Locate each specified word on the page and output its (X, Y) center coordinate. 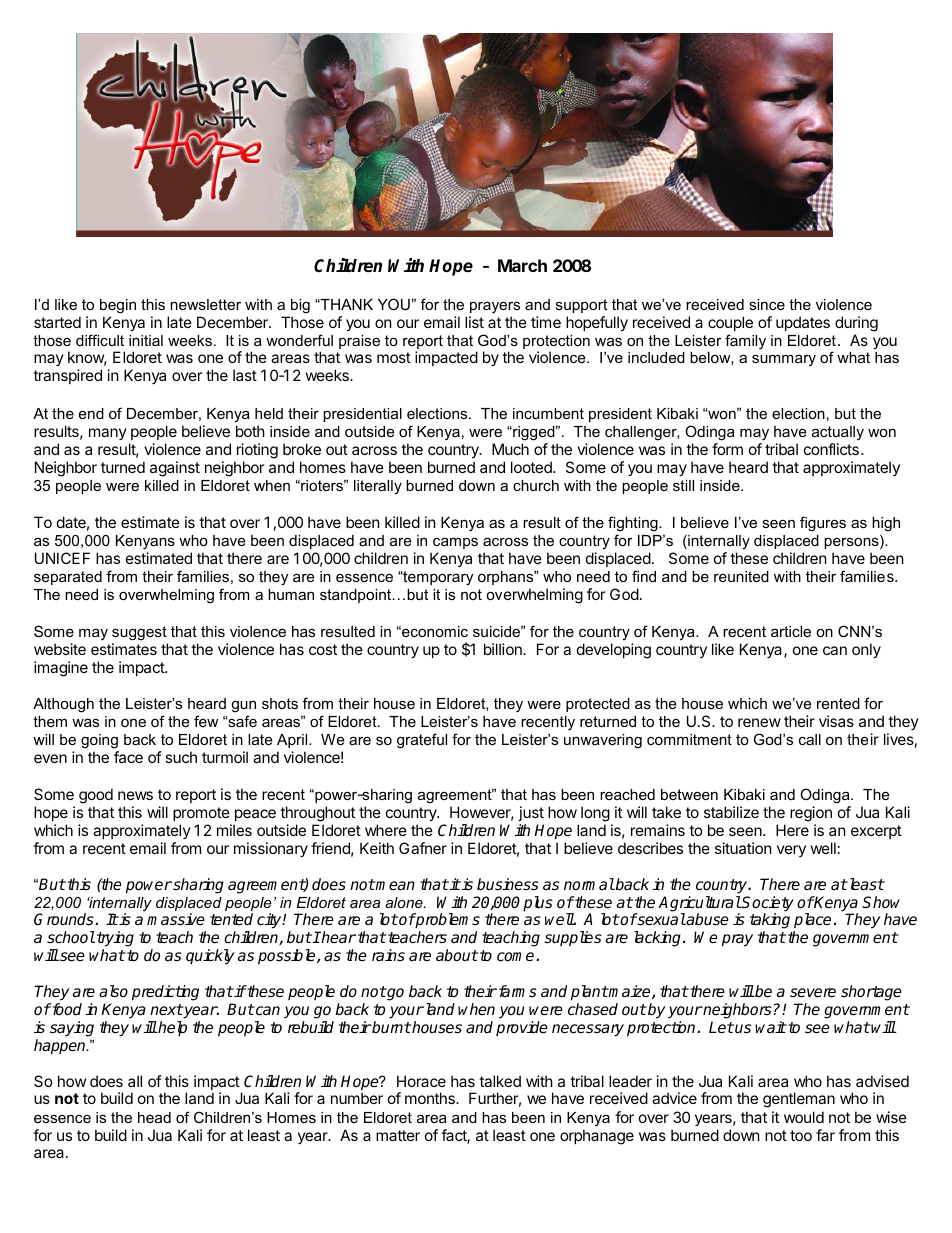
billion (504, 649)
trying (115, 940)
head (154, 1117)
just (531, 813)
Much (510, 449)
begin (118, 306)
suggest (140, 635)
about (457, 955)
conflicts (831, 449)
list (474, 322)
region (811, 815)
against (175, 469)
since (767, 304)
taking (770, 922)
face (128, 757)
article (791, 631)
